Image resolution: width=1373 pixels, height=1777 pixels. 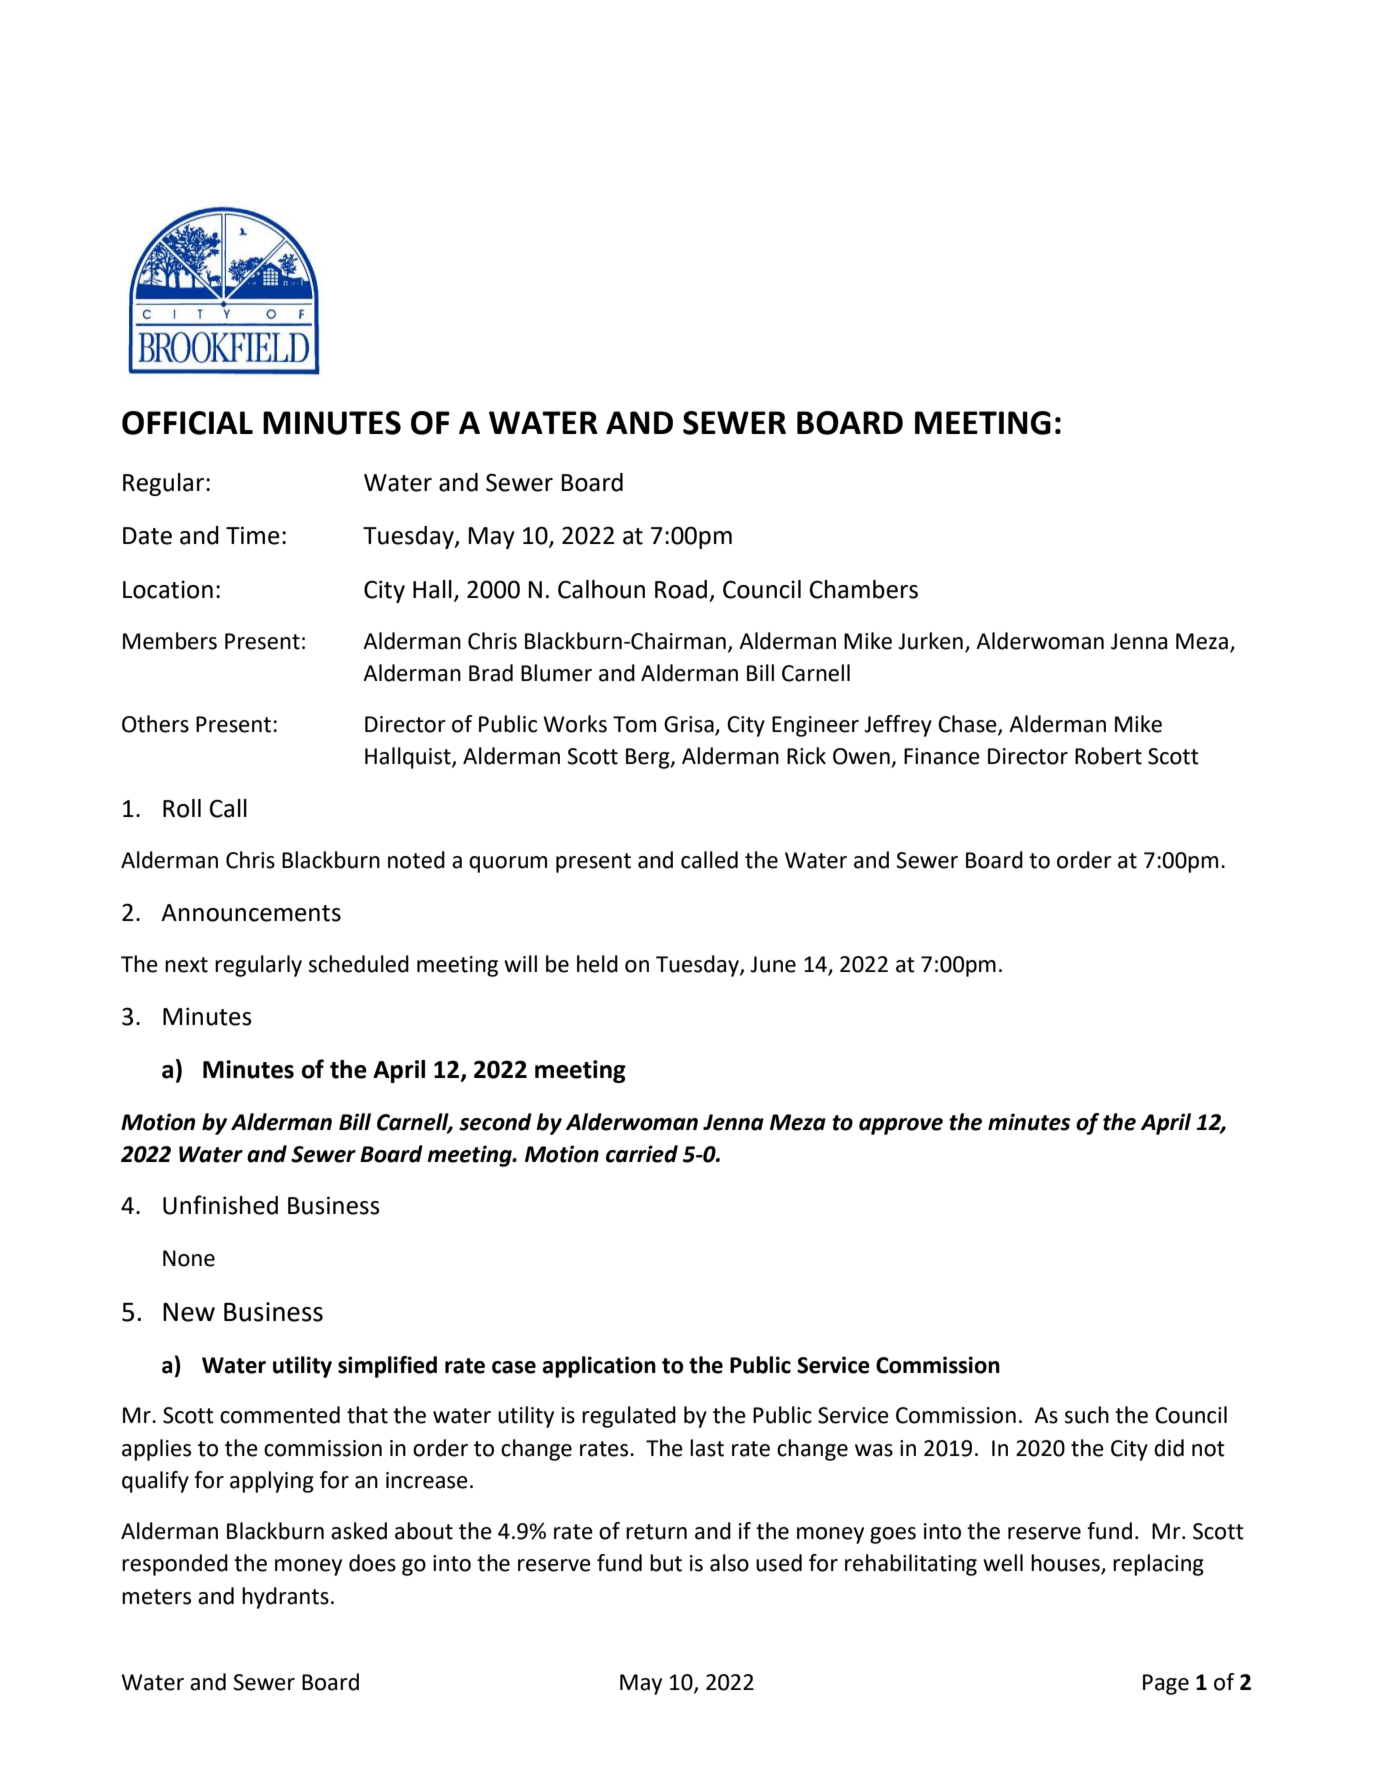 What do you see at coordinates (508, 864) in the screenshot?
I see `quorum` at bounding box center [508, 864].
